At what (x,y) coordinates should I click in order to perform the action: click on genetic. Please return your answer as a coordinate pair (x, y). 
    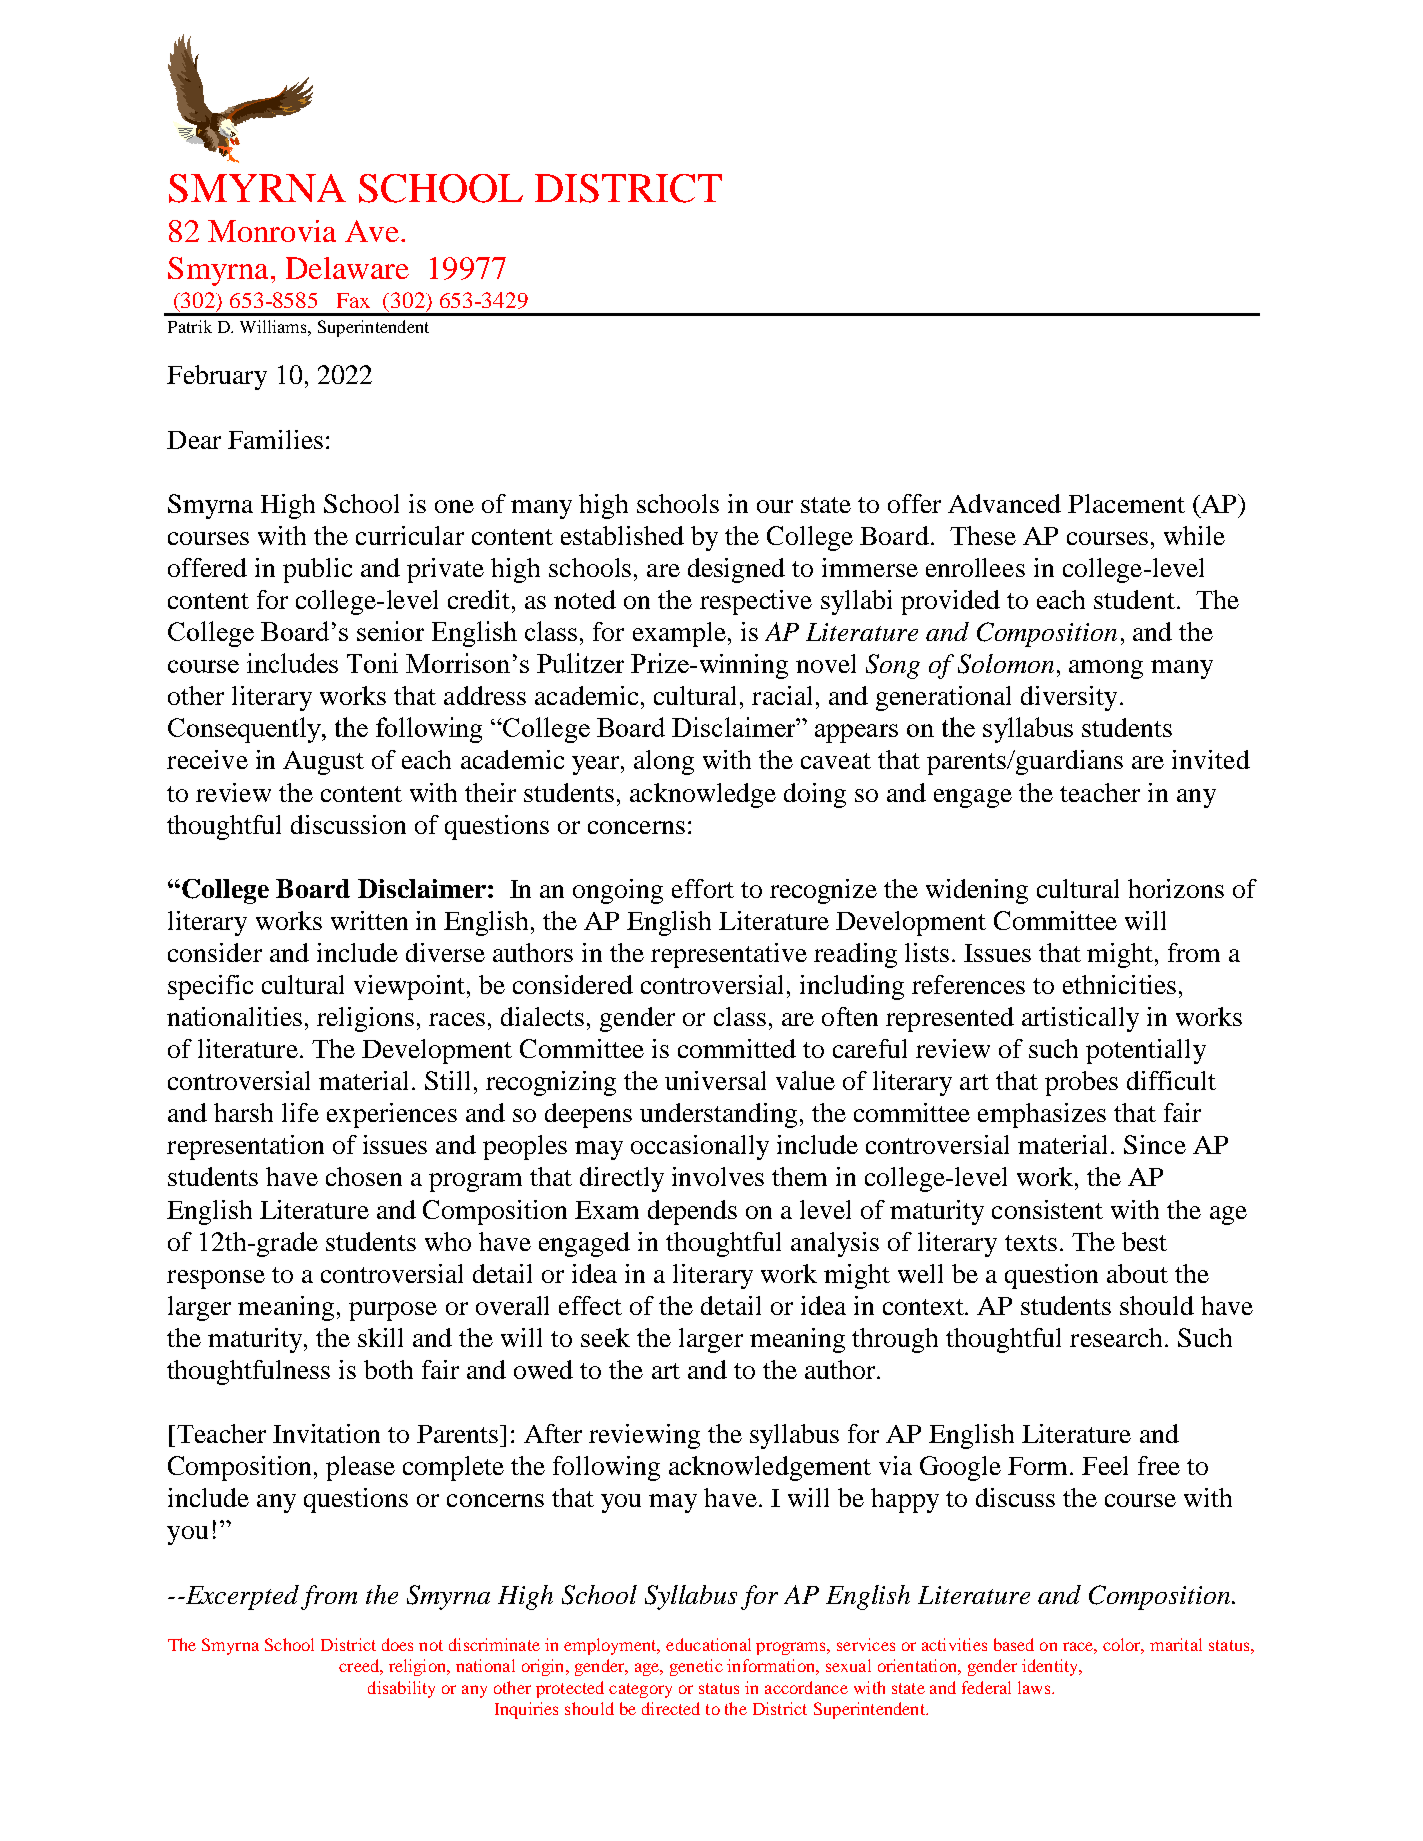
    Looking at the image, I should click on (696, 1667).
